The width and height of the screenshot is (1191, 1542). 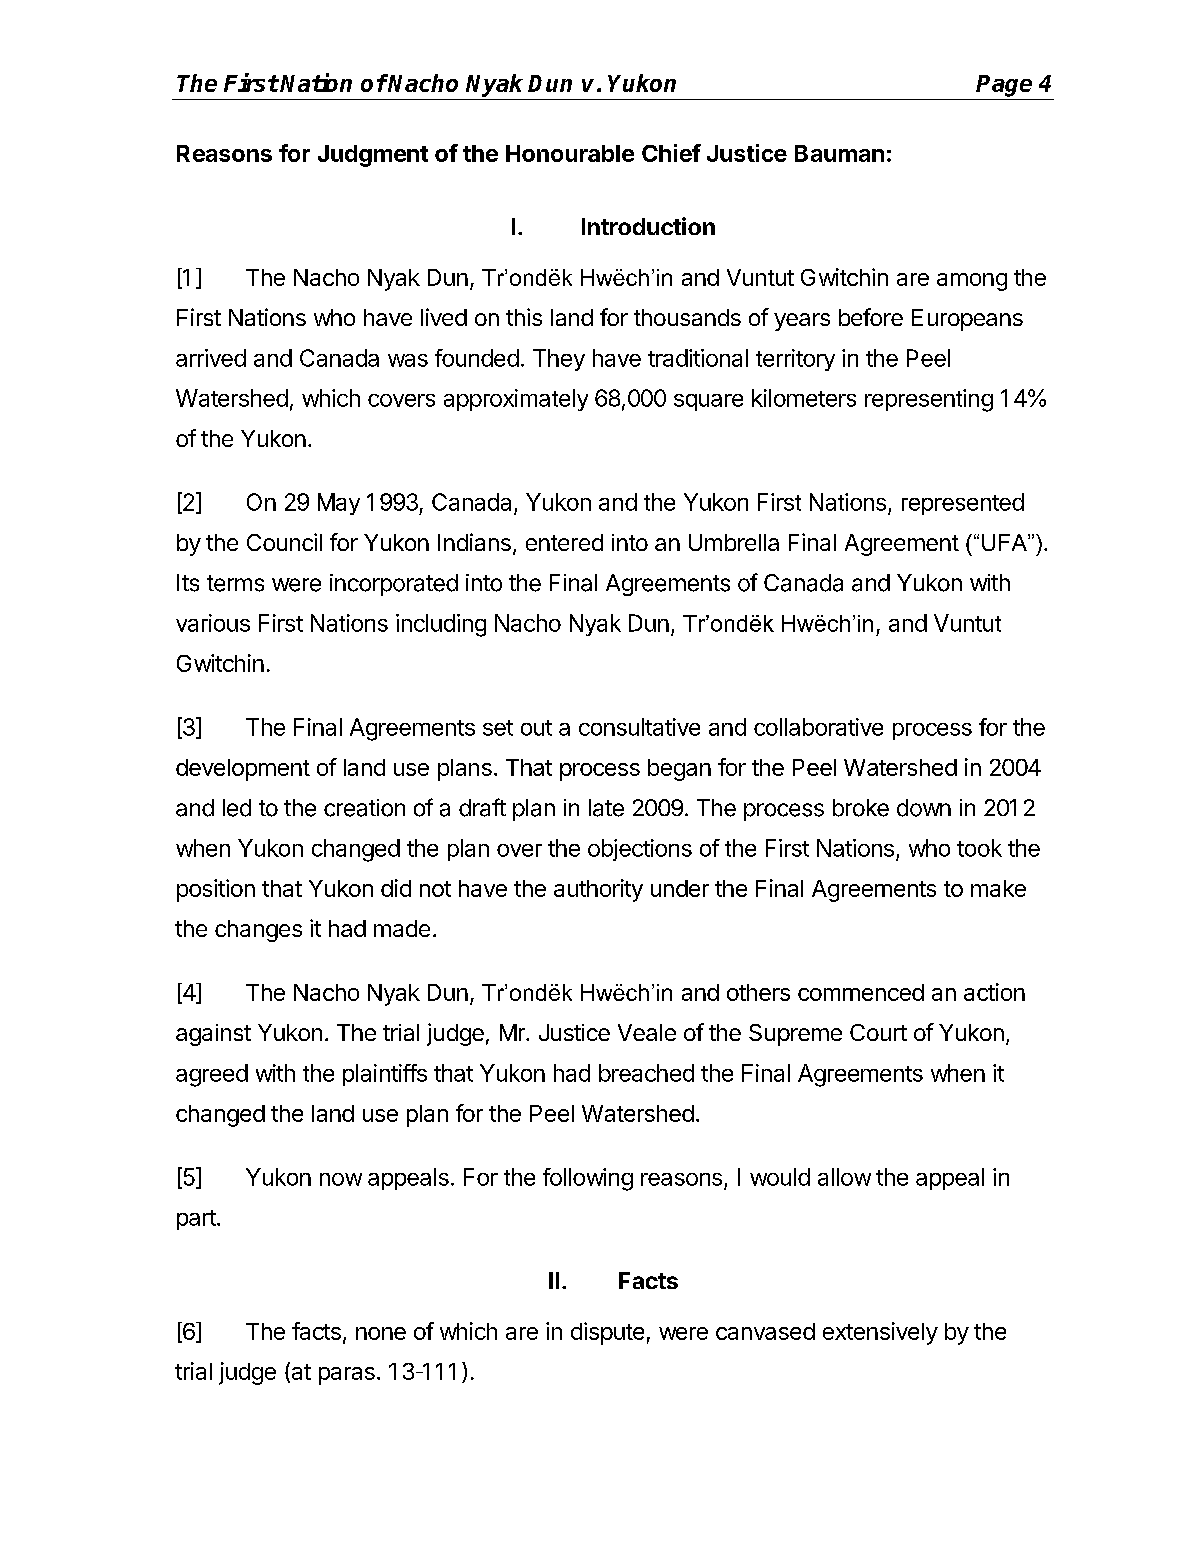 What do you see at coordinates (818, 727) in the screenshot?
I see `collaborative` at bounding box center [818, 727].
